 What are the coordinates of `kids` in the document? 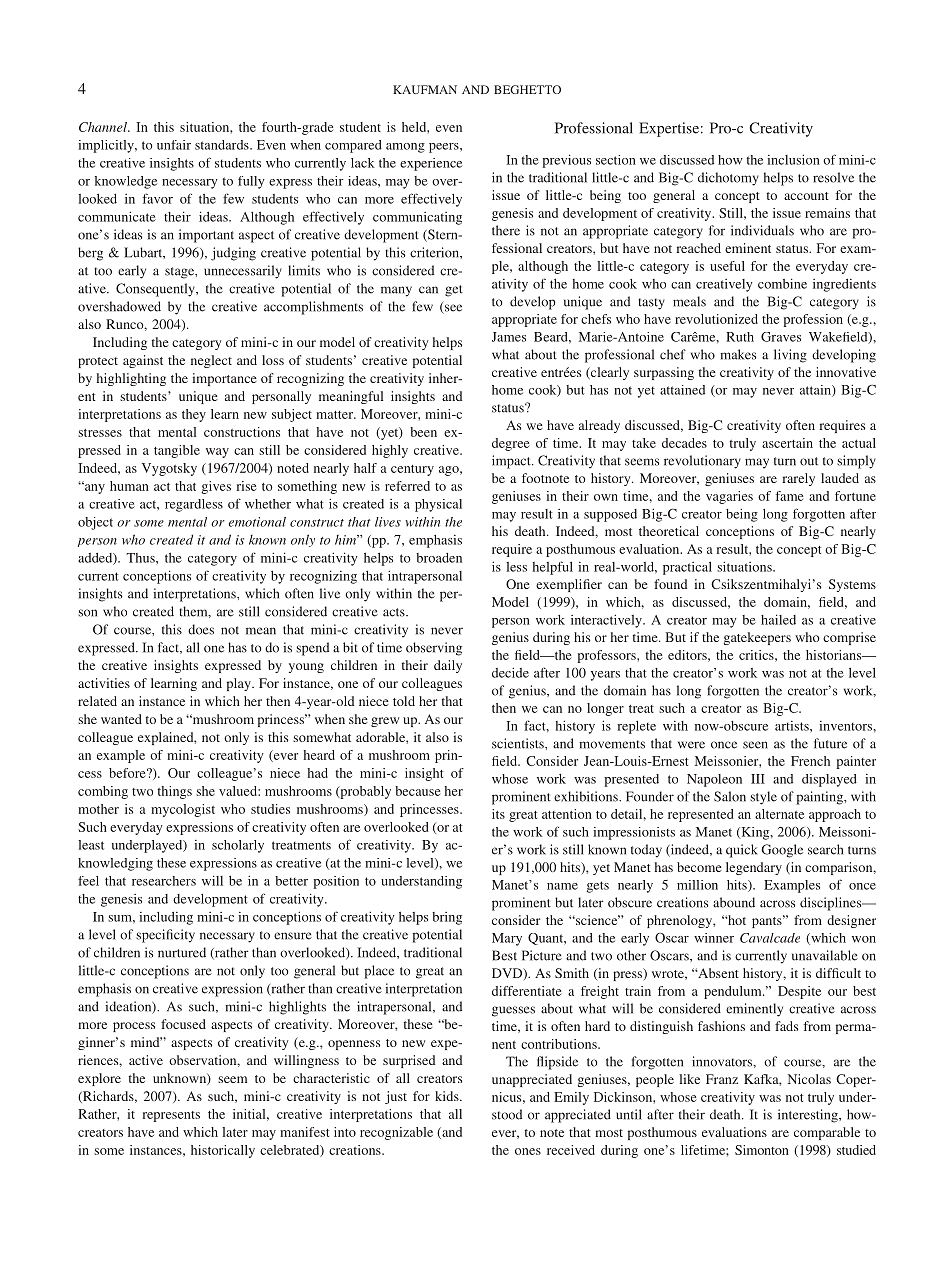 It's located at (448, 1096).
